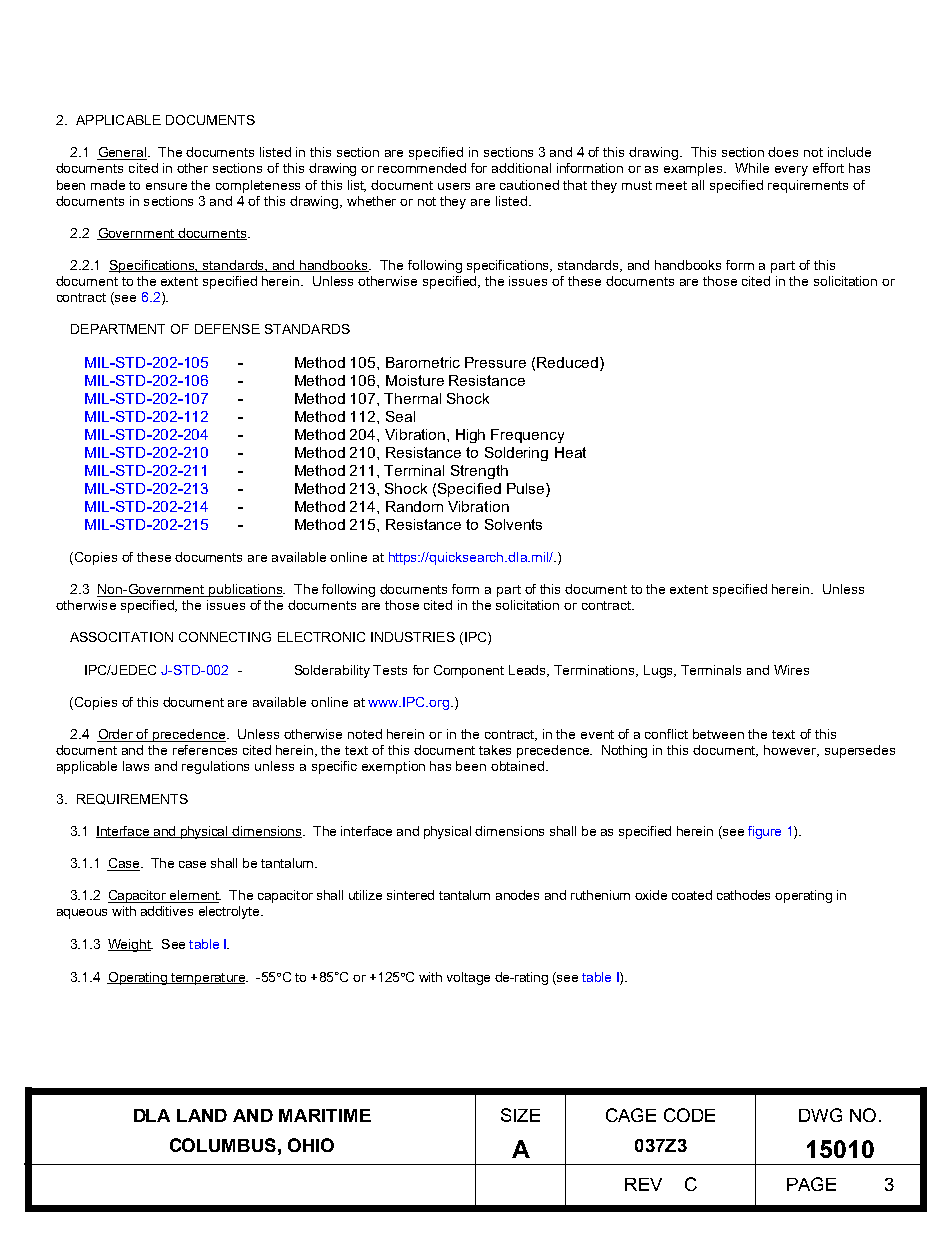 This screenshot has width=952, height=1233. Describe the element at coordinates (223, 1145) in the screenshot. I see `COLUMBUS` at that location.
